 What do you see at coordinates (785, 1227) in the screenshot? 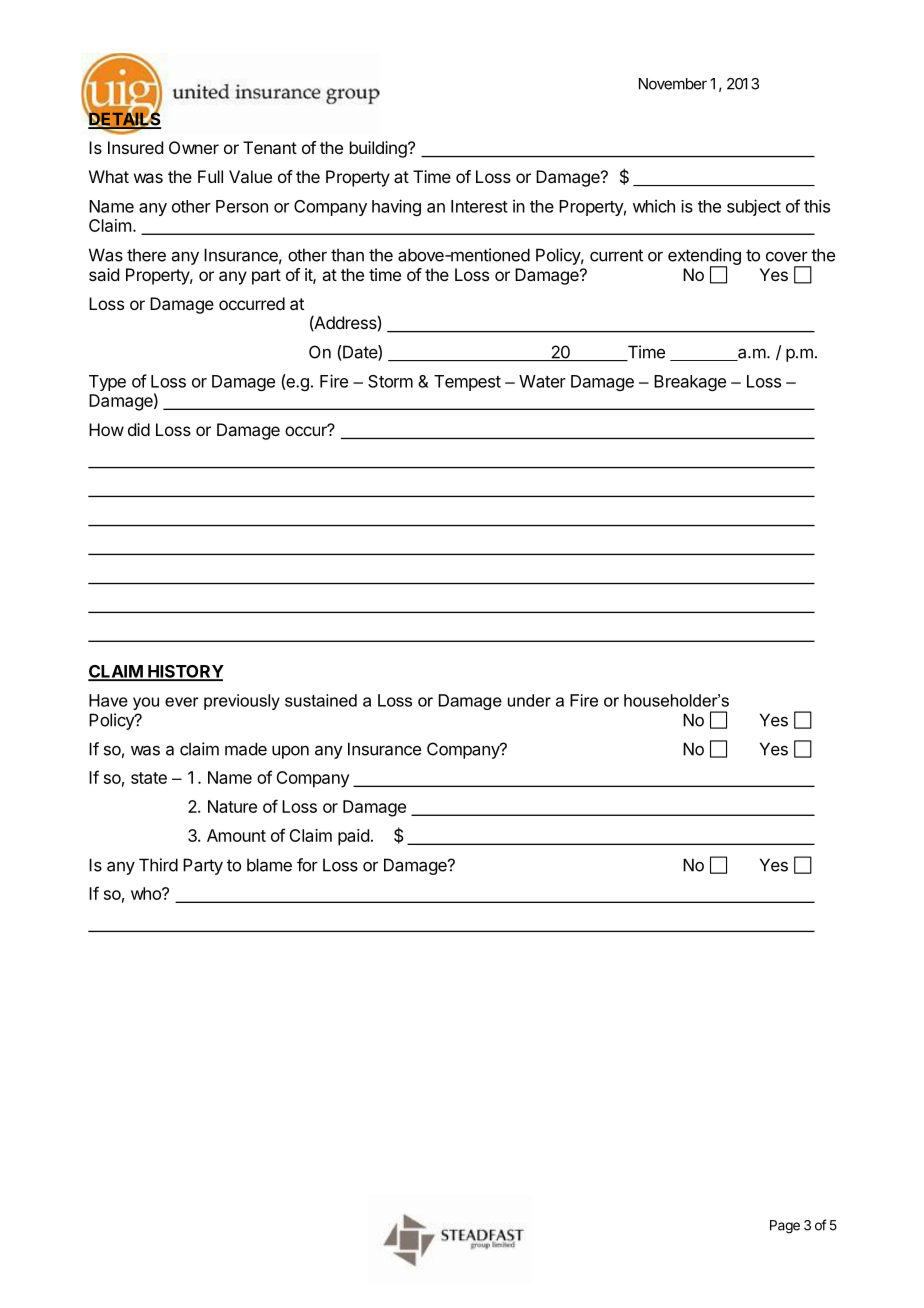
I see `Page` at bounding box center [785, 1227].
